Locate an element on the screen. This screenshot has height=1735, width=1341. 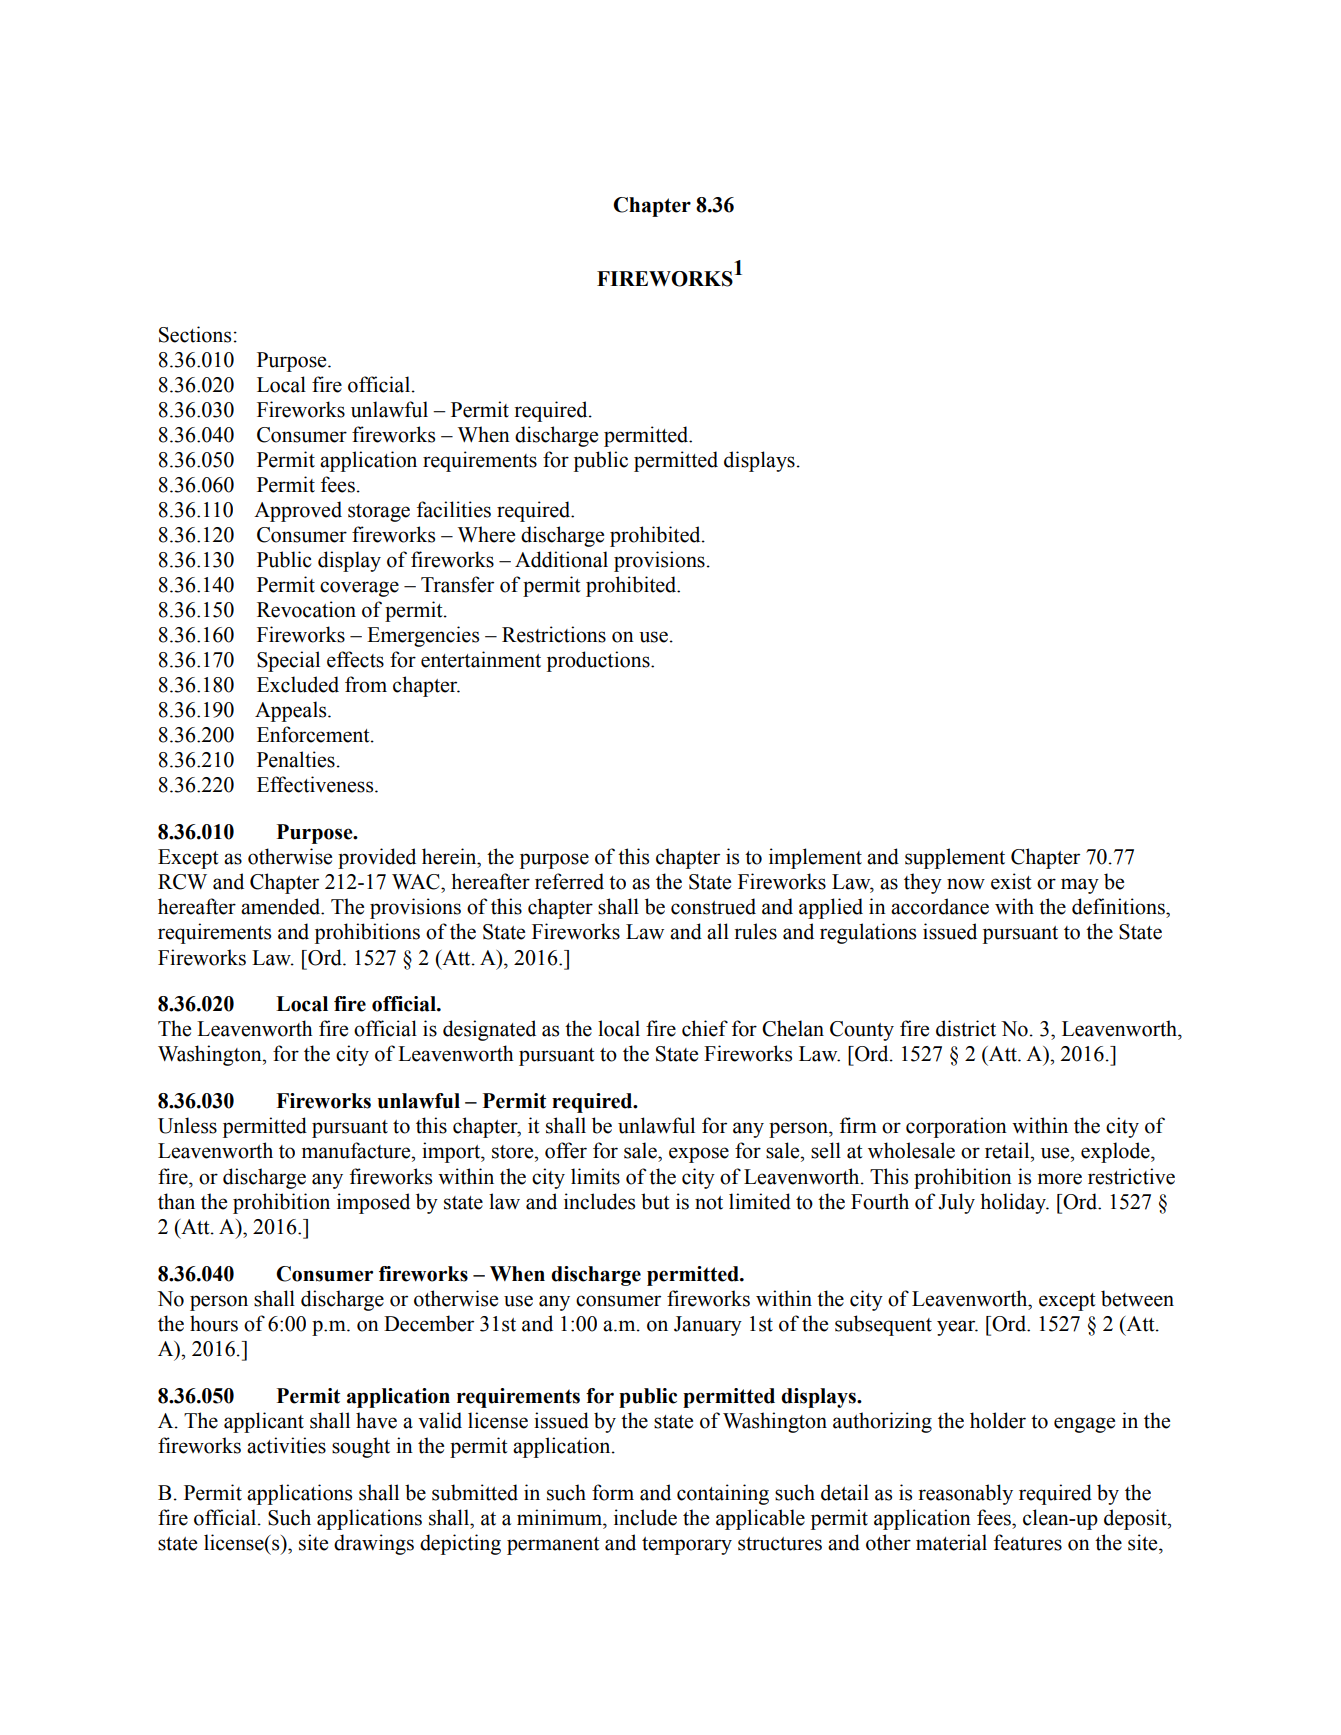
exist is located at coordinates (1011, 881).
